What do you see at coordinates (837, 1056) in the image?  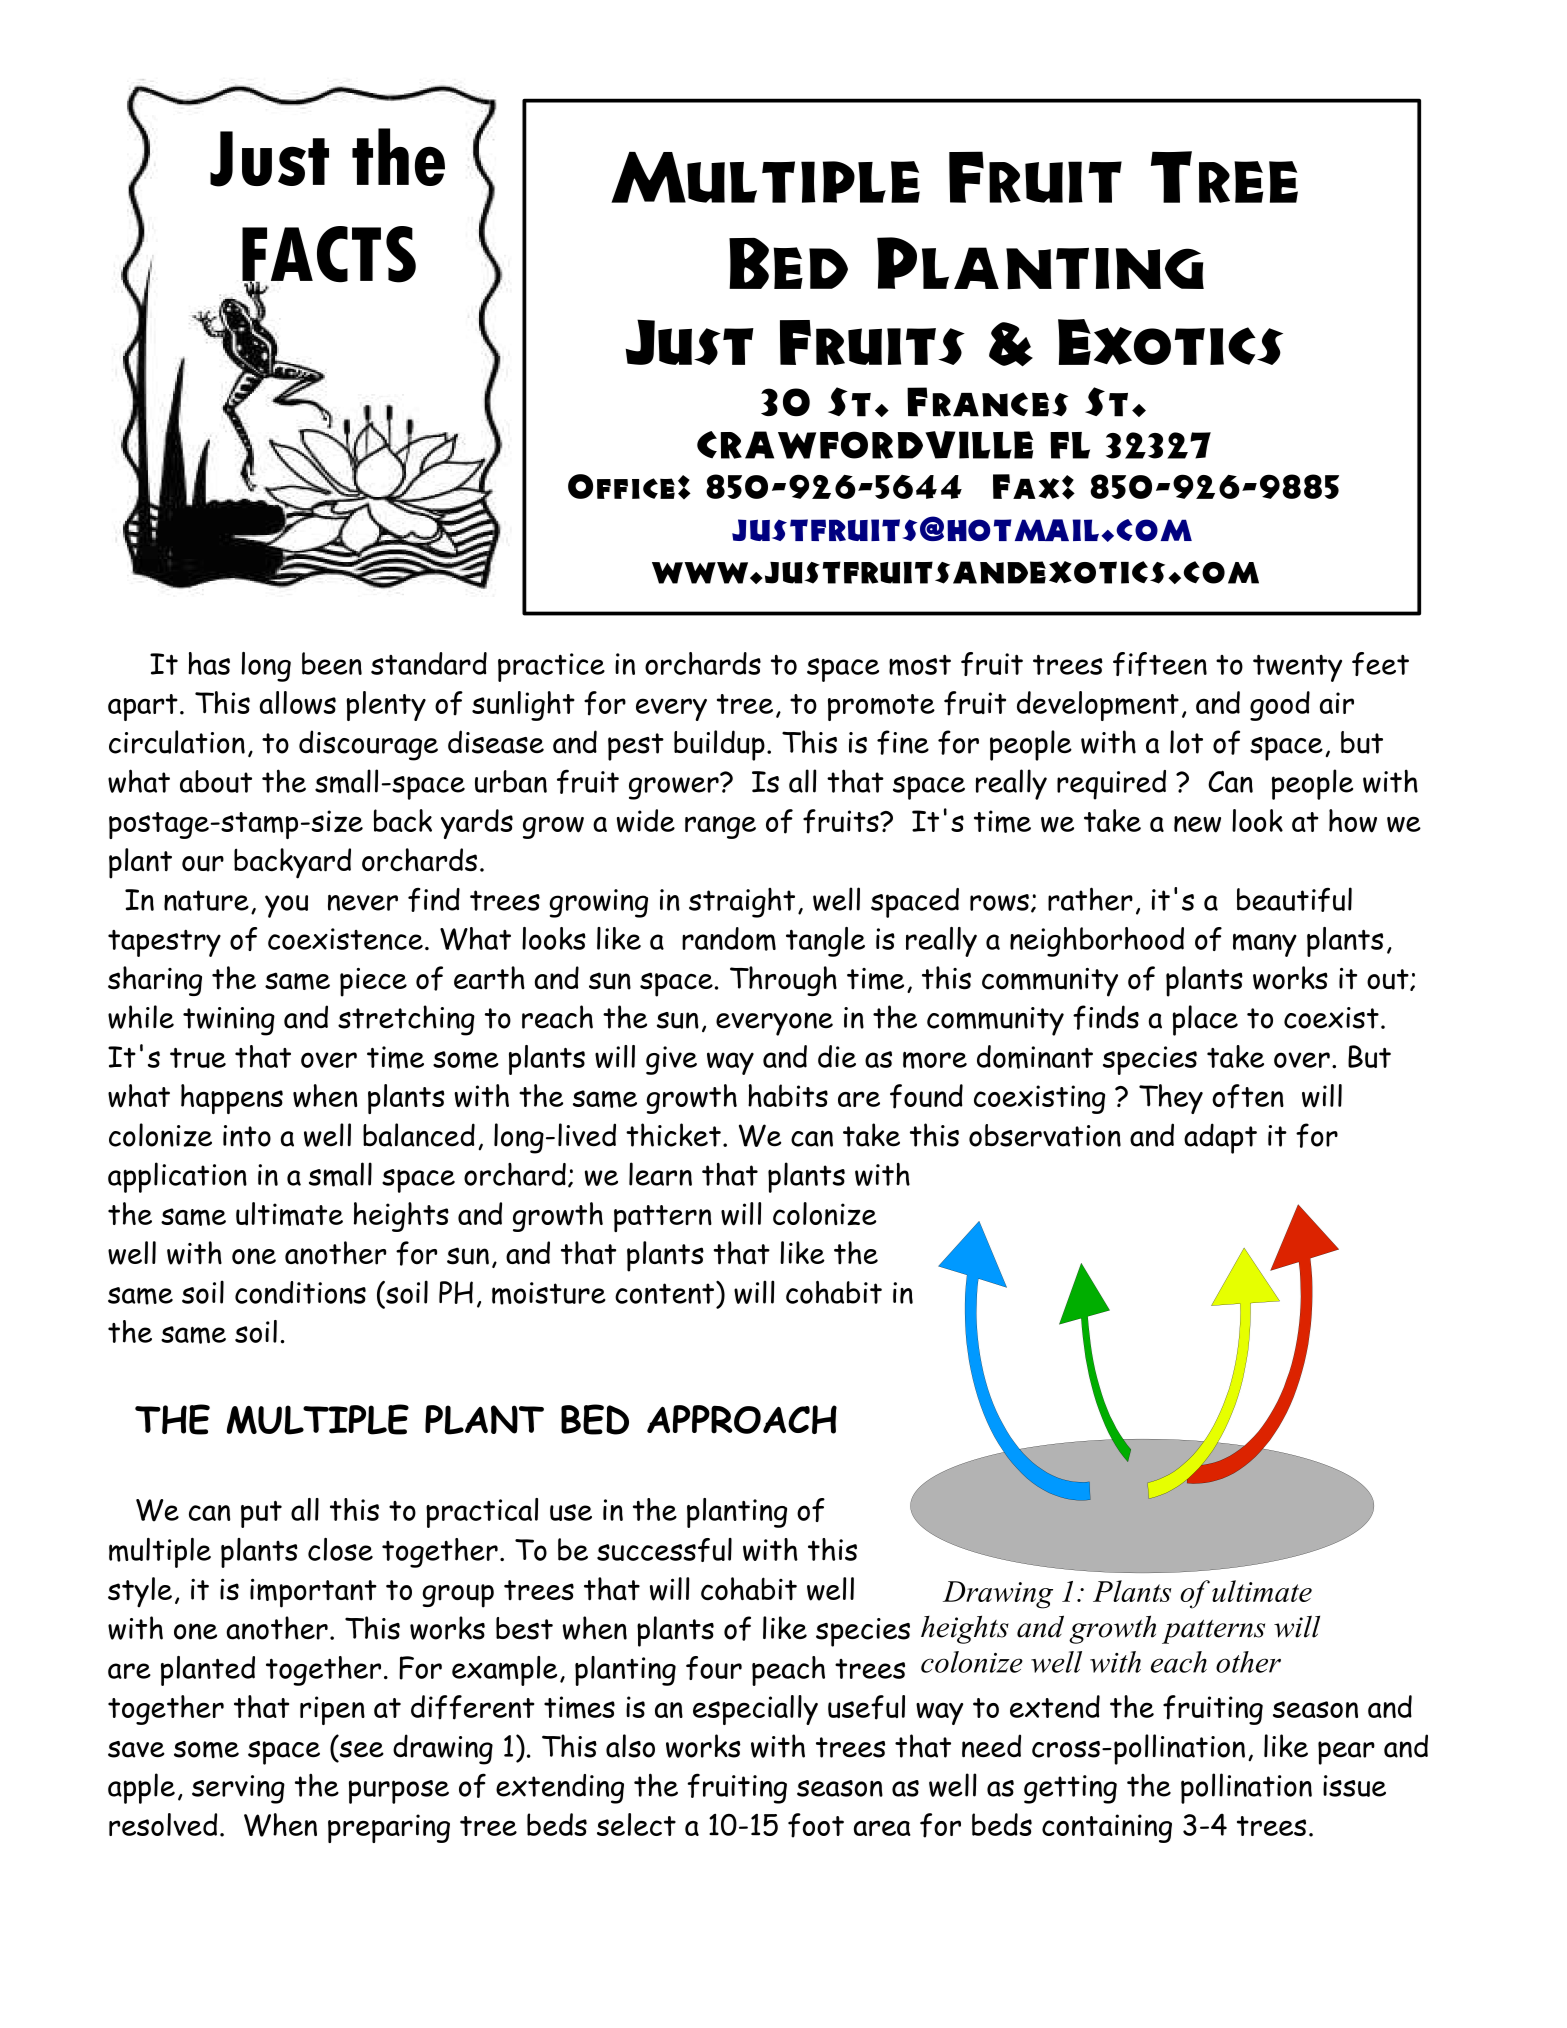 I see `die` at bounding box center [837, 1056].
